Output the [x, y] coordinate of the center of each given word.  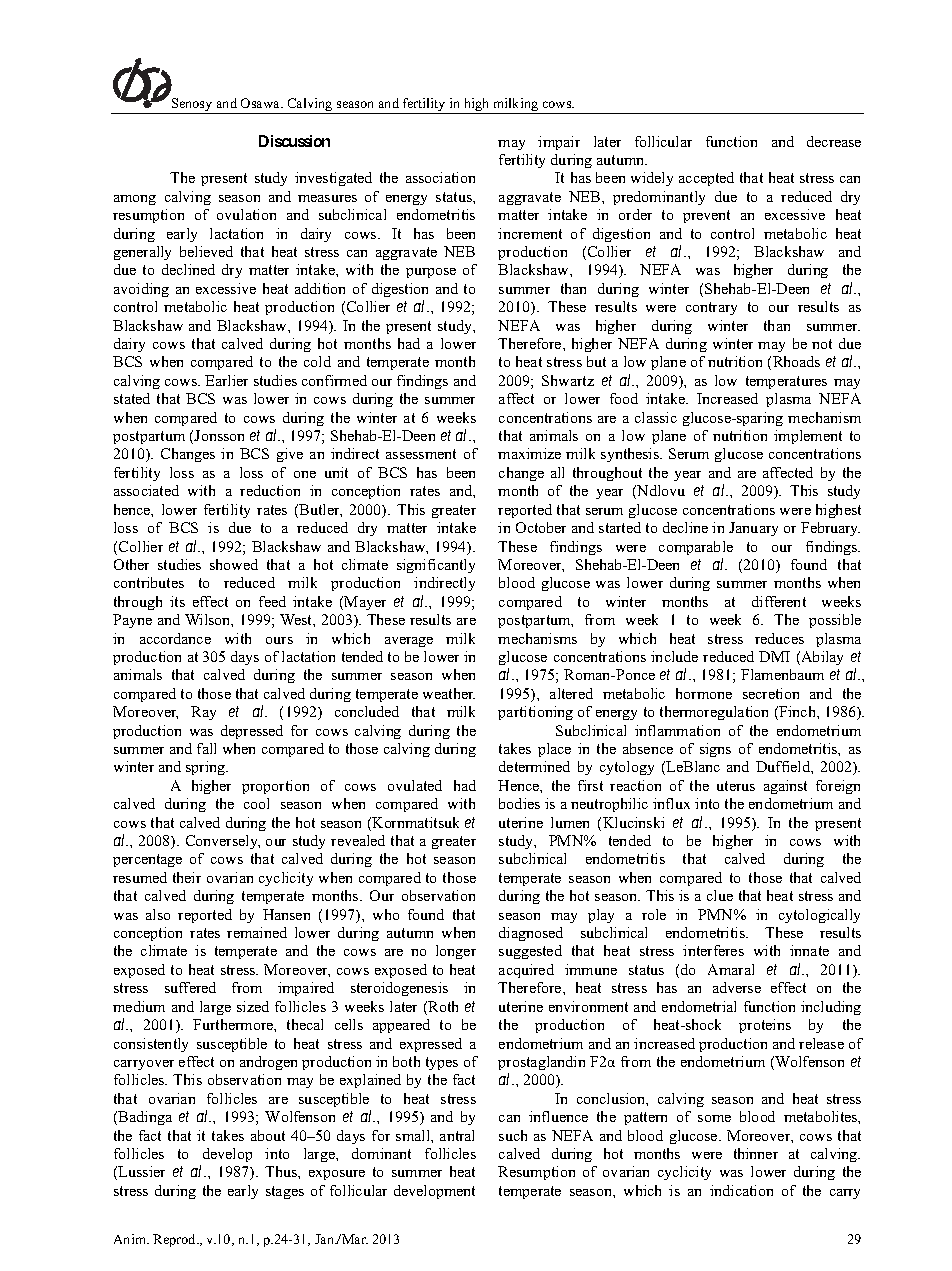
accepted [706, 179]
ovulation [246, 214]
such [513, 1135]
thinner [756, 1153]
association [440, 177]
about [268, 1135]
